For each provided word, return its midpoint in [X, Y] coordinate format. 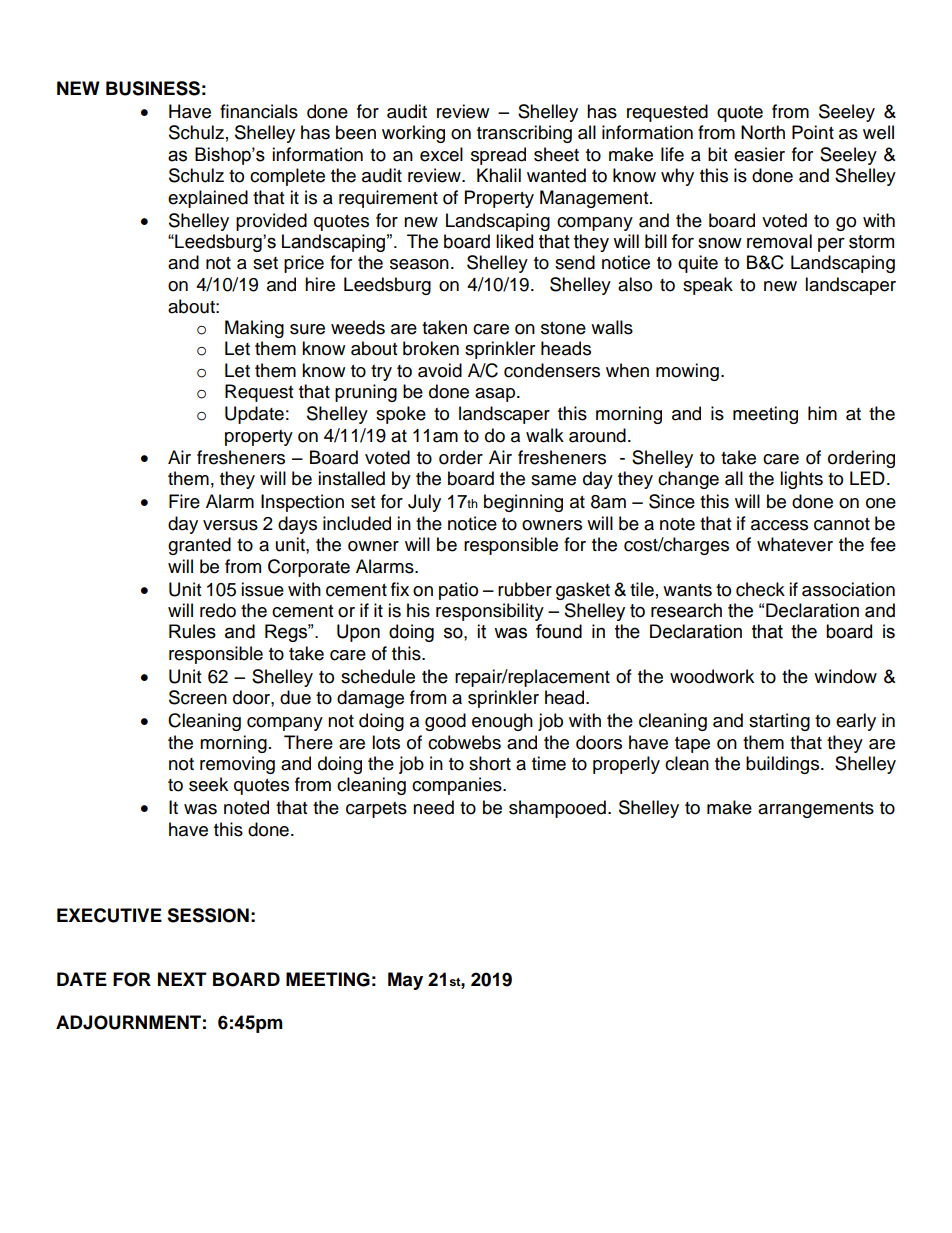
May [405, 981]
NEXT [182, 979]
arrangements [816, 810]
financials [259, 111]
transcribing [524, 134]
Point [813, 132]
